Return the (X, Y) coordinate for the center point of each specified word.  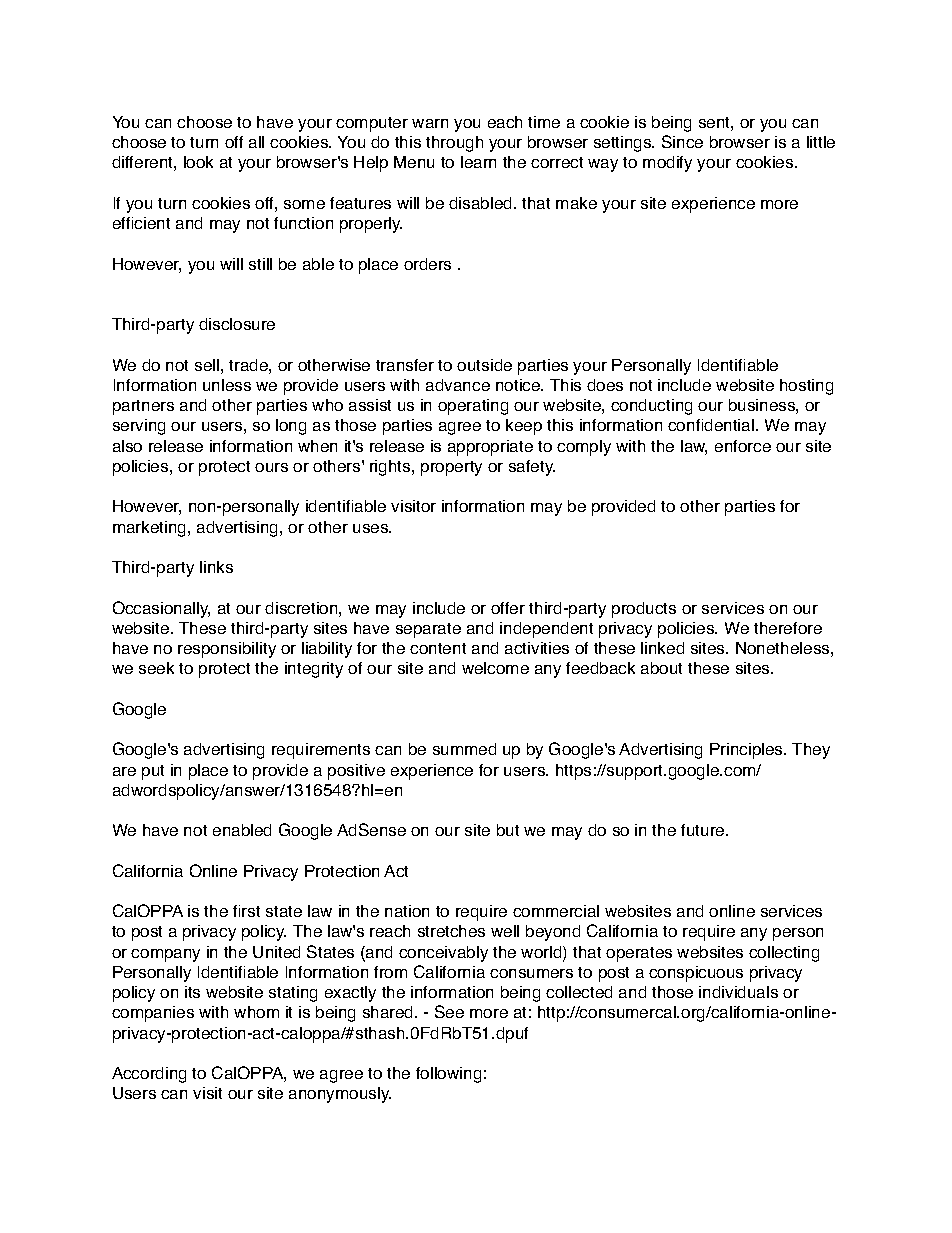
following (448, 1075)
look (198, 162)
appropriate (490, 448)
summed (464, 749)
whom (256, 1012)
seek (156, 668)
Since (682, 141)
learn (478, 162)
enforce (743, 446)
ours (271, 467)
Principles (747, 751)
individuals (738, 992)
